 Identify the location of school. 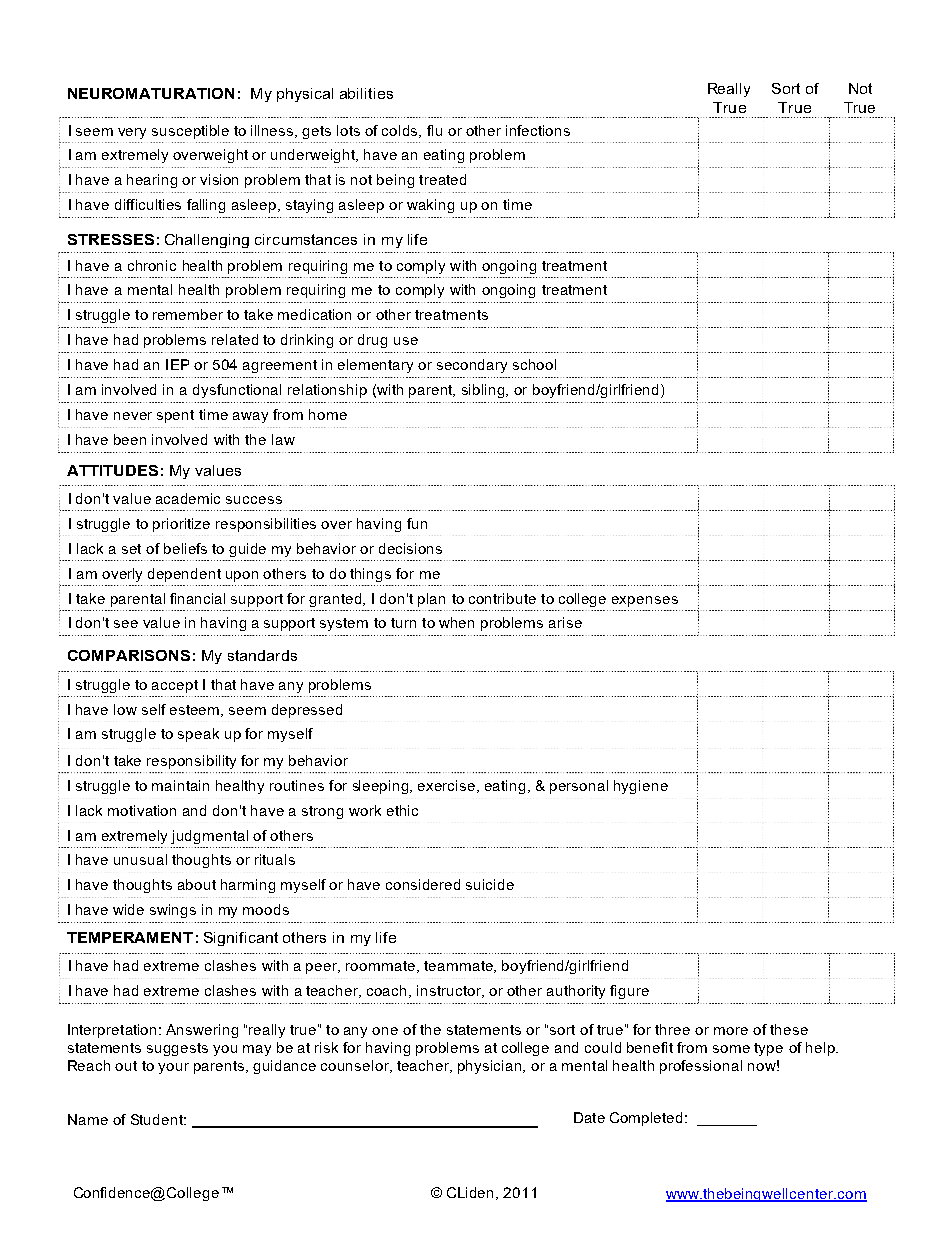
(534, 364).
